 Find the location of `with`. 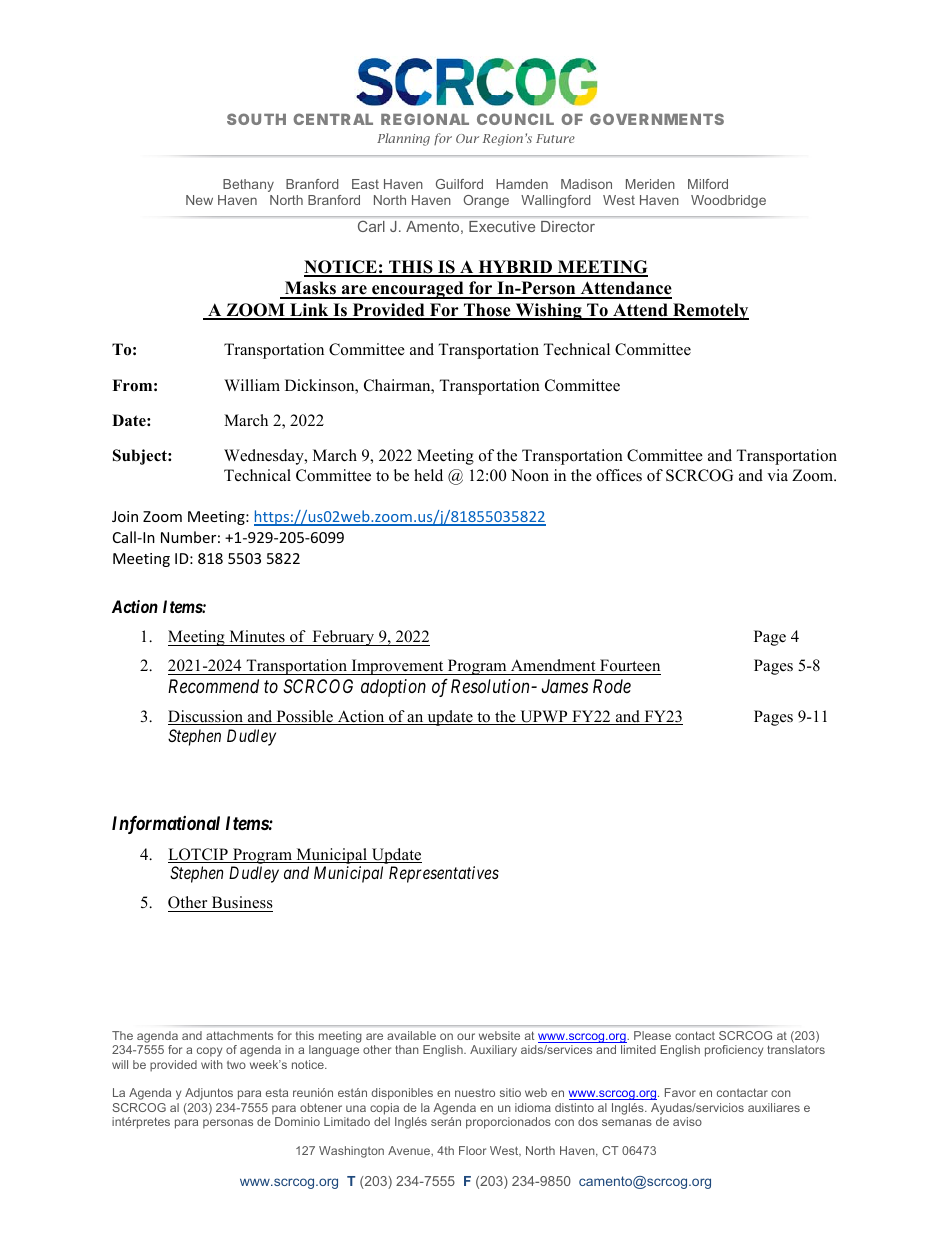

with is located at coordinates (212, 1064).
